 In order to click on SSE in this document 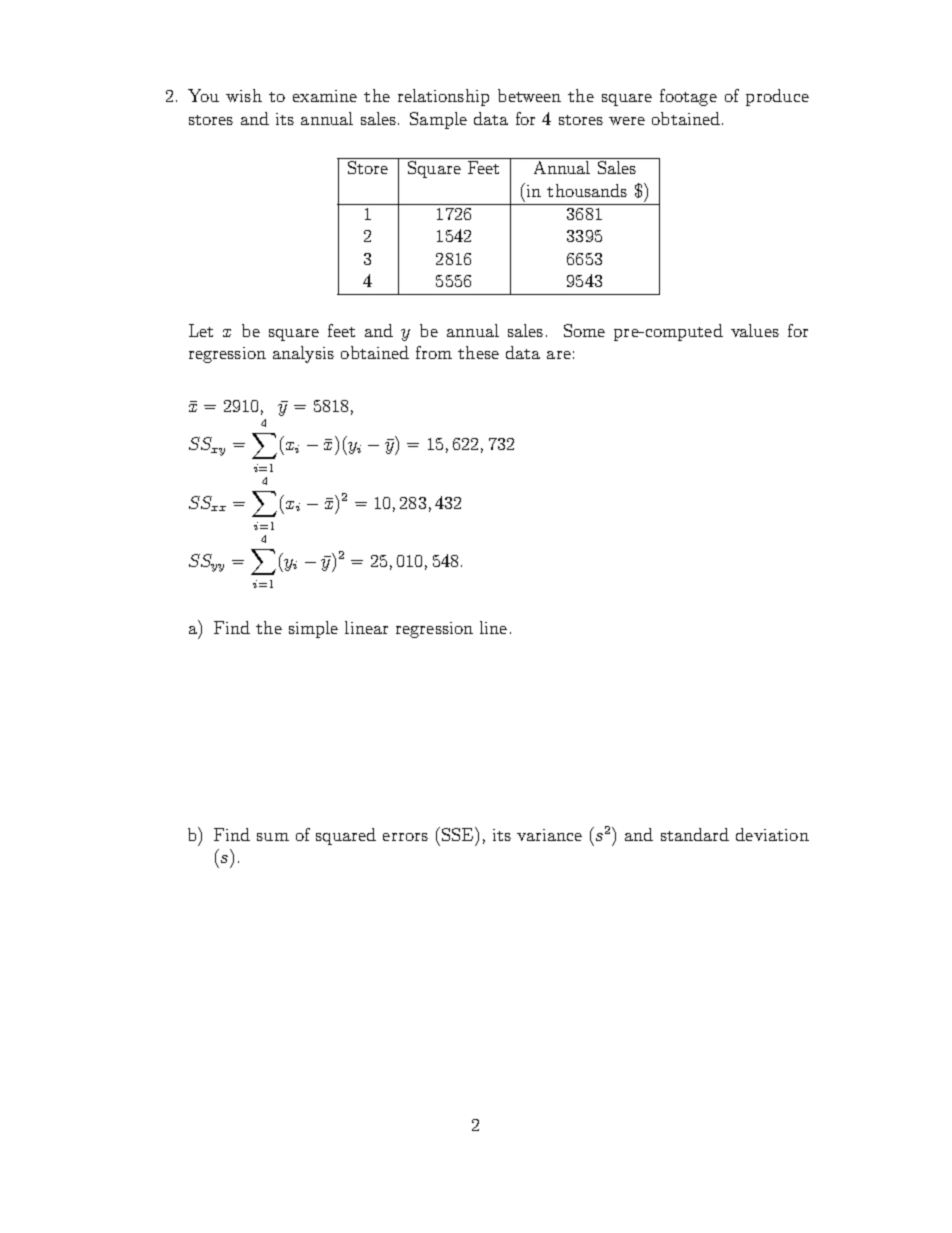, I will do `click(459, 834)`.
